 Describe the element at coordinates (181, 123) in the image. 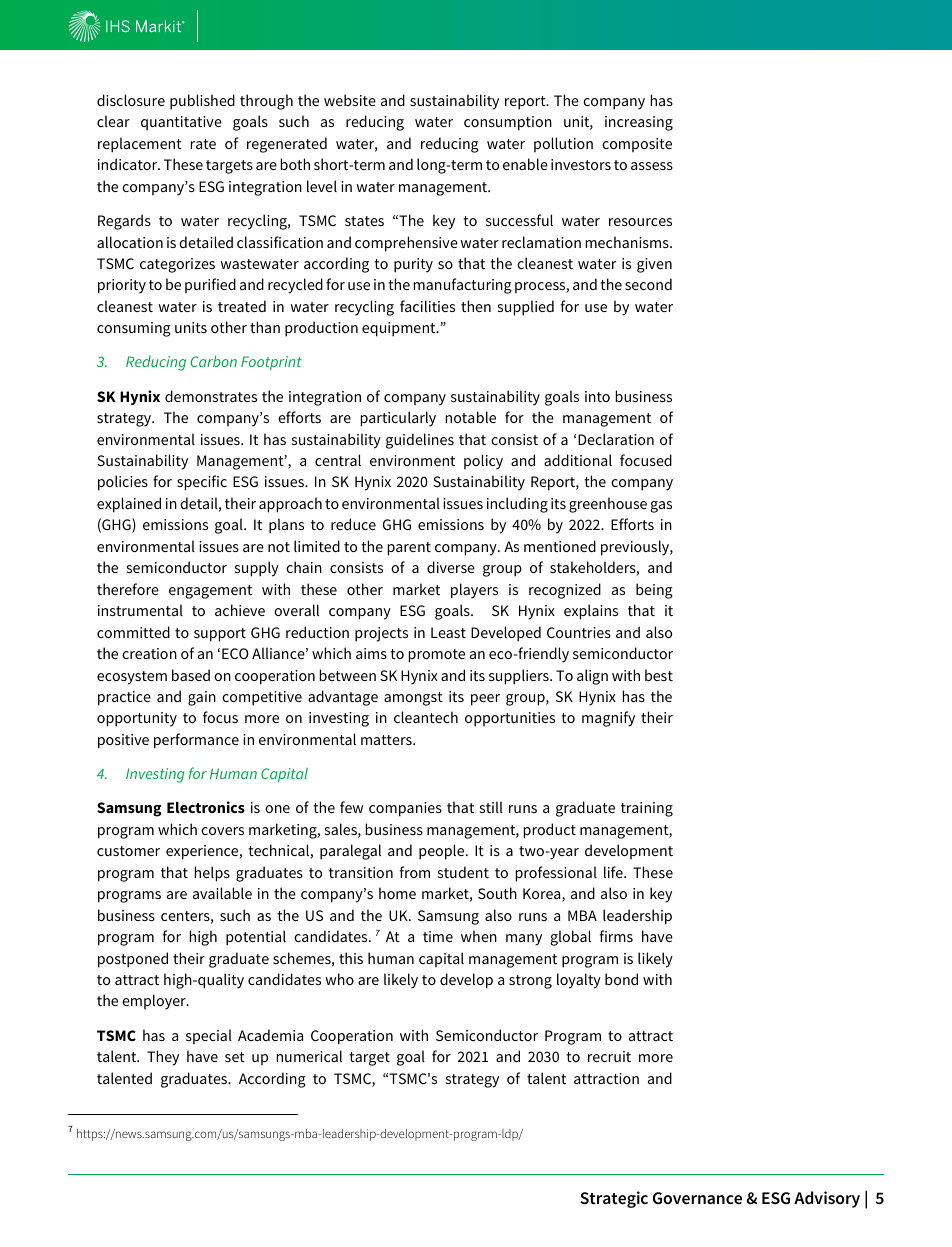

I see `quantitative` at that location.
